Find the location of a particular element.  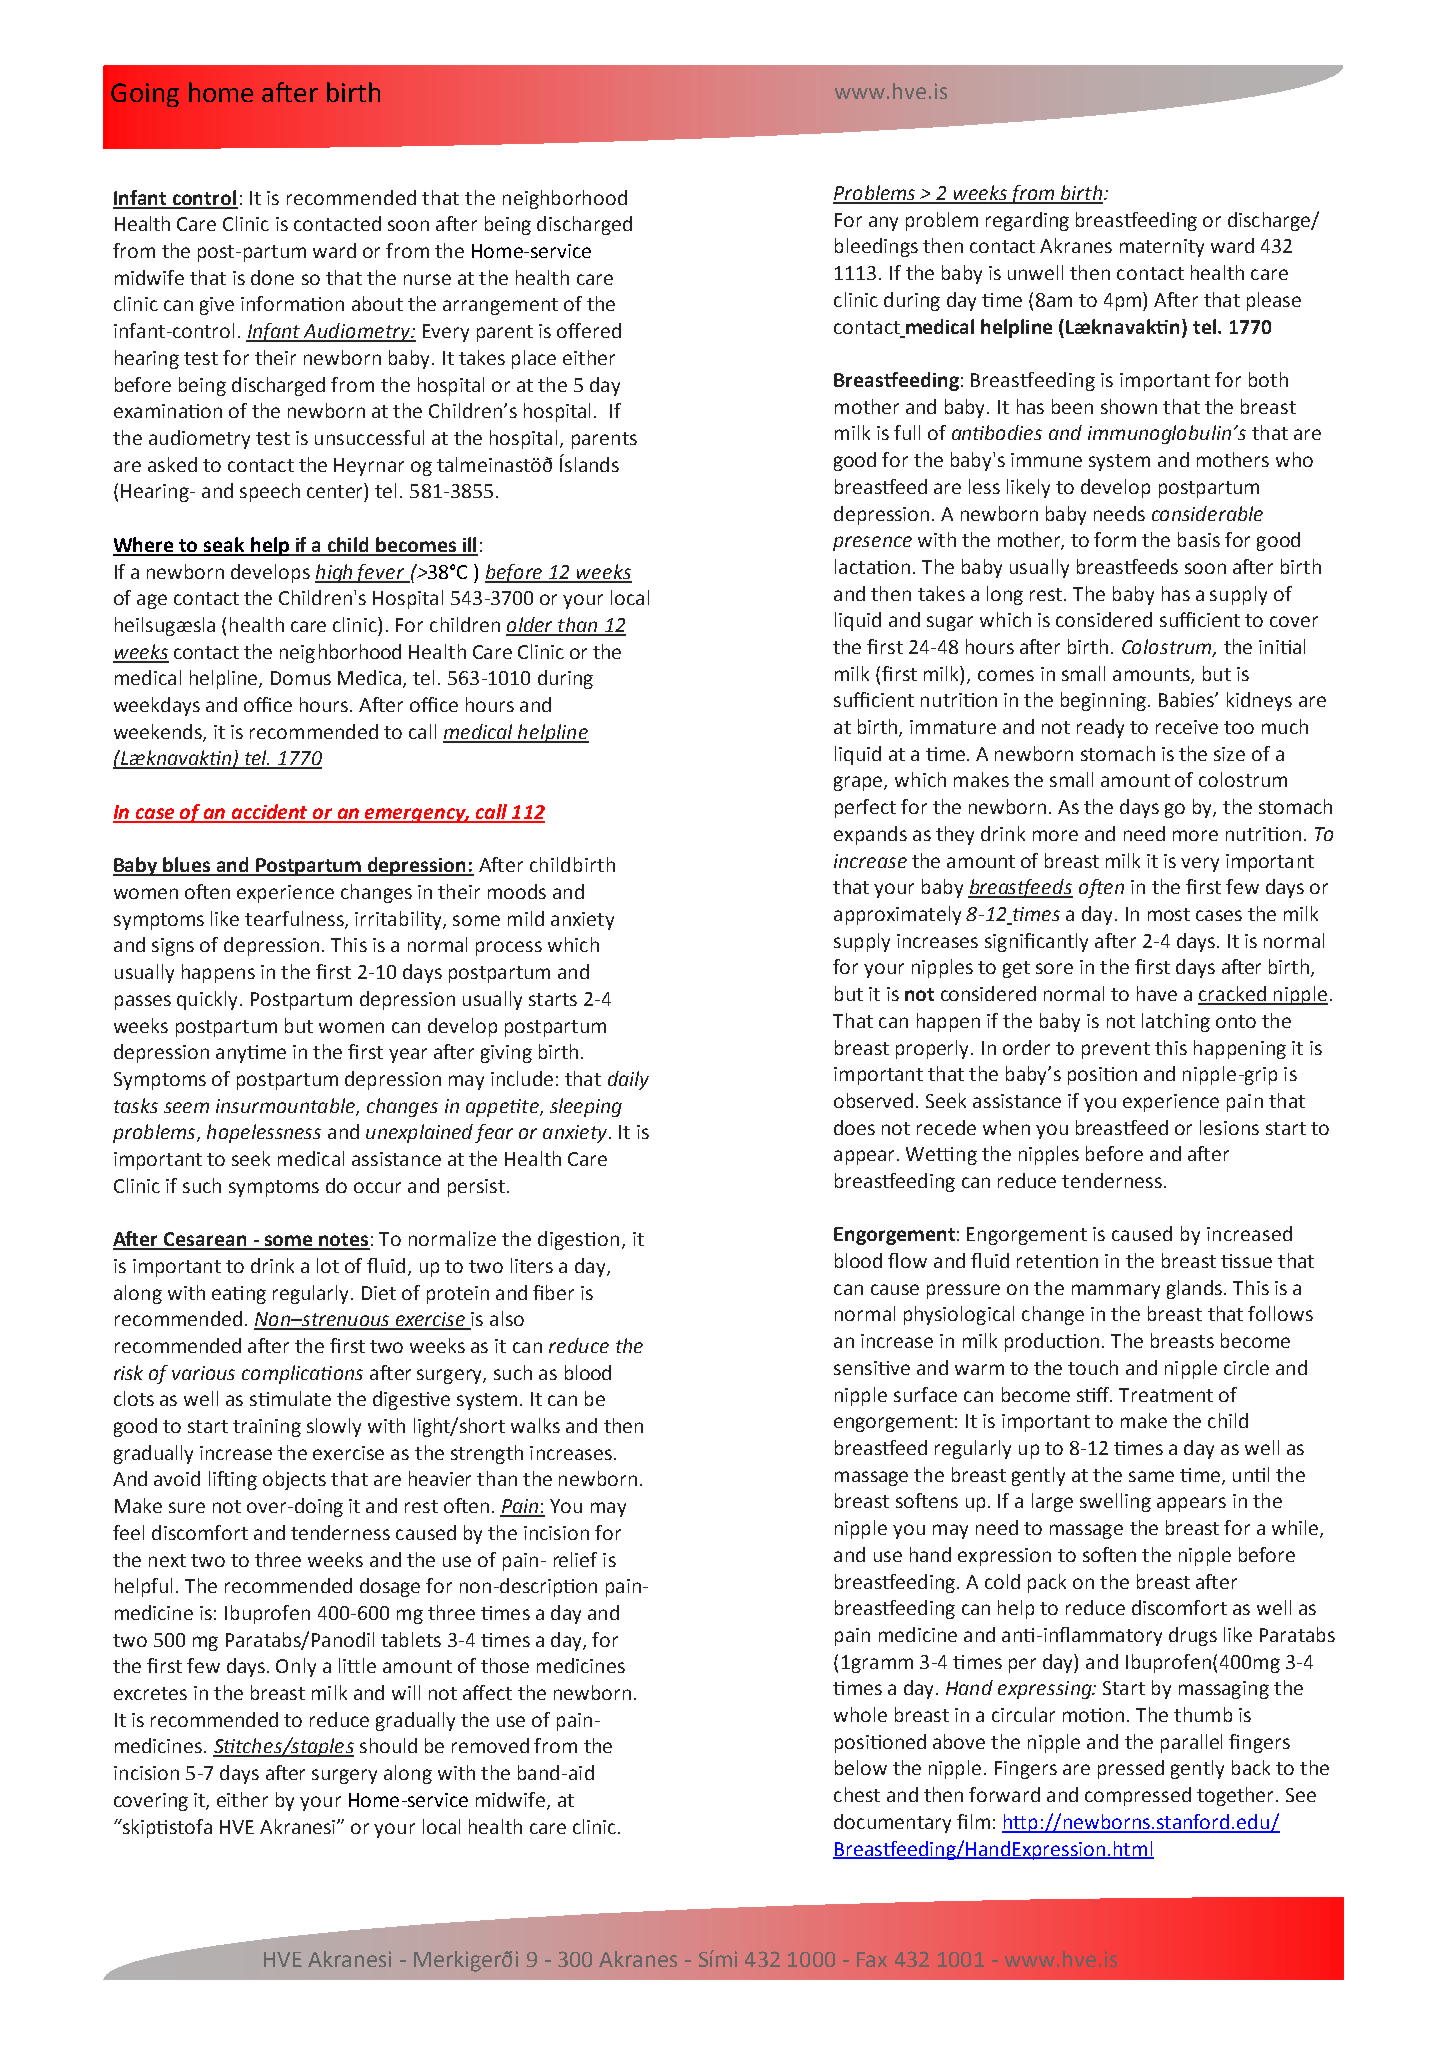

walks is located at coordinates (535, 1425).
